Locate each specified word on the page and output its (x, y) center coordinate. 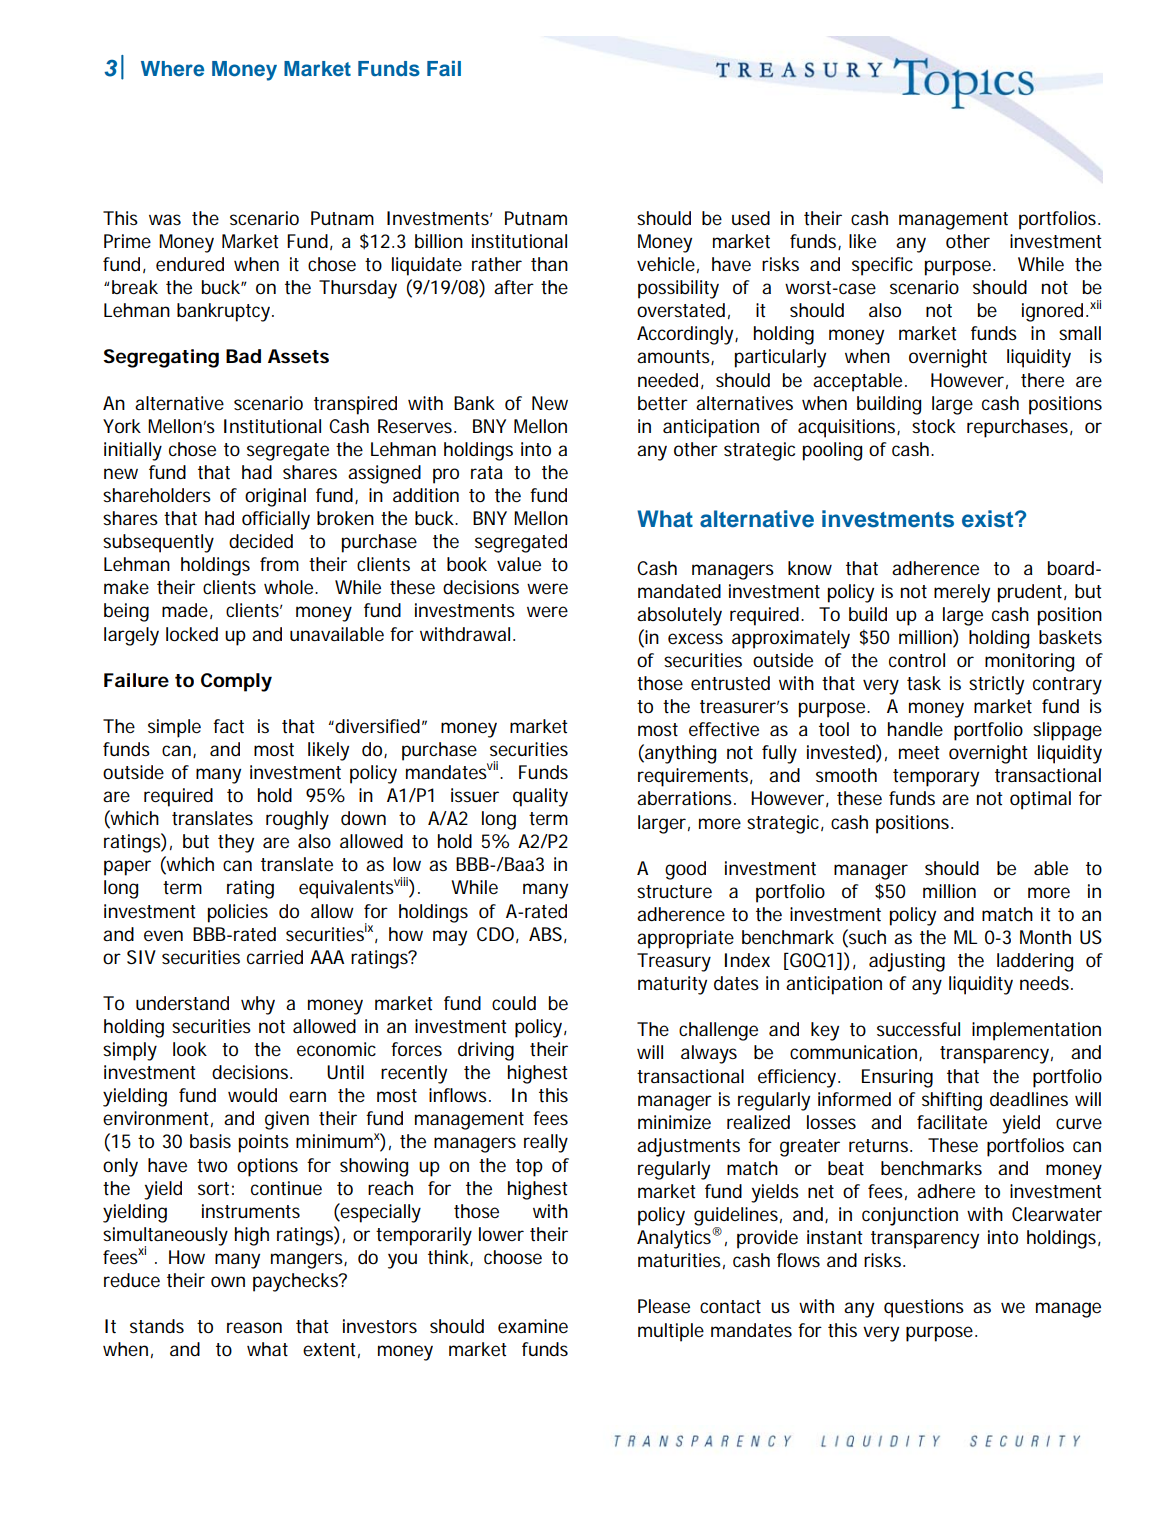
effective (724, 729)
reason (254, 1327)
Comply (236, 682)
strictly (996, 685)
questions (924, 1308)
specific (882, 266)
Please (664, 1306)
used (751, 218)
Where (172, 68)
